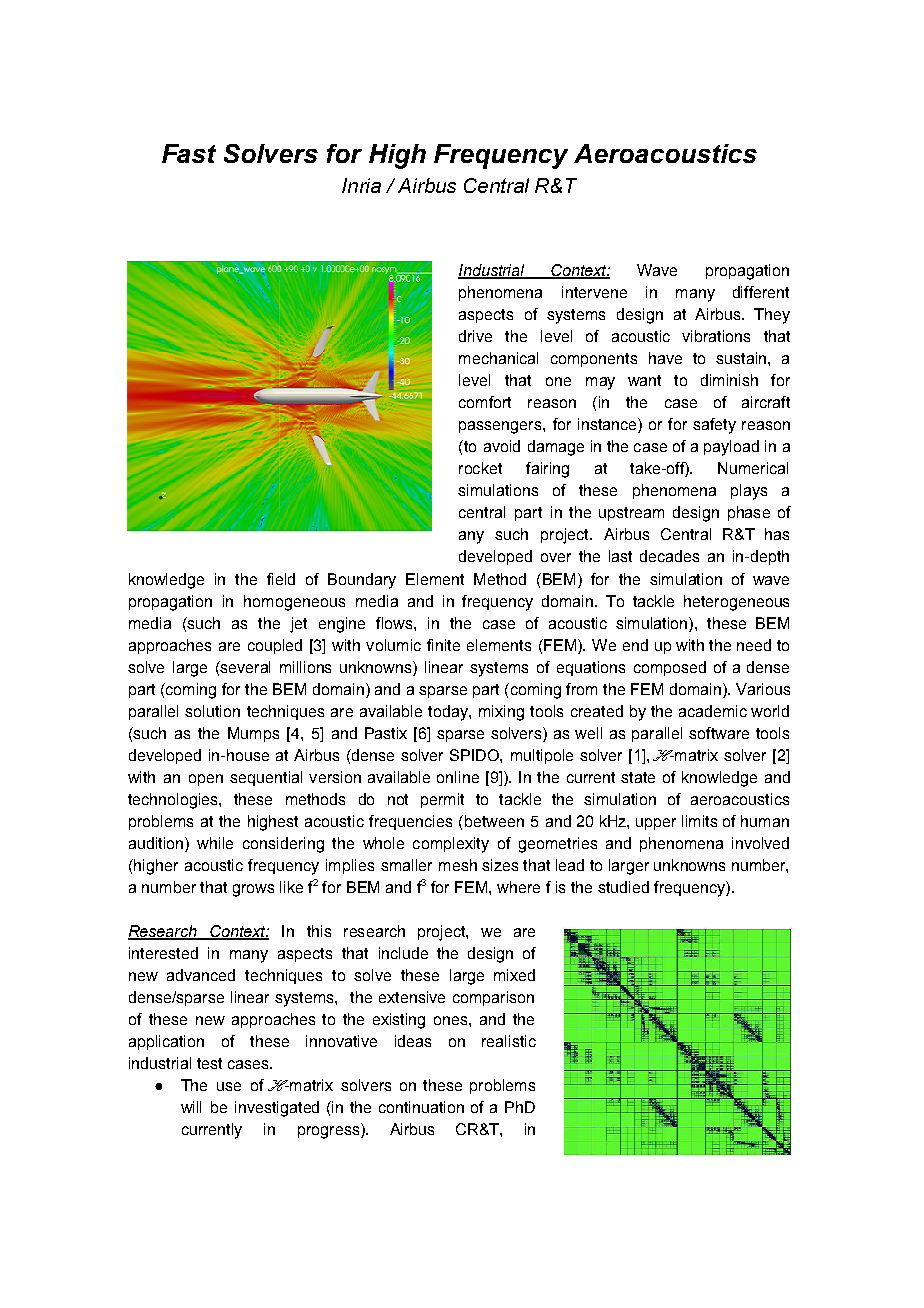 The width and height of the screenshot is (924, 1308). I want to click on composed, so click(670, 668).
